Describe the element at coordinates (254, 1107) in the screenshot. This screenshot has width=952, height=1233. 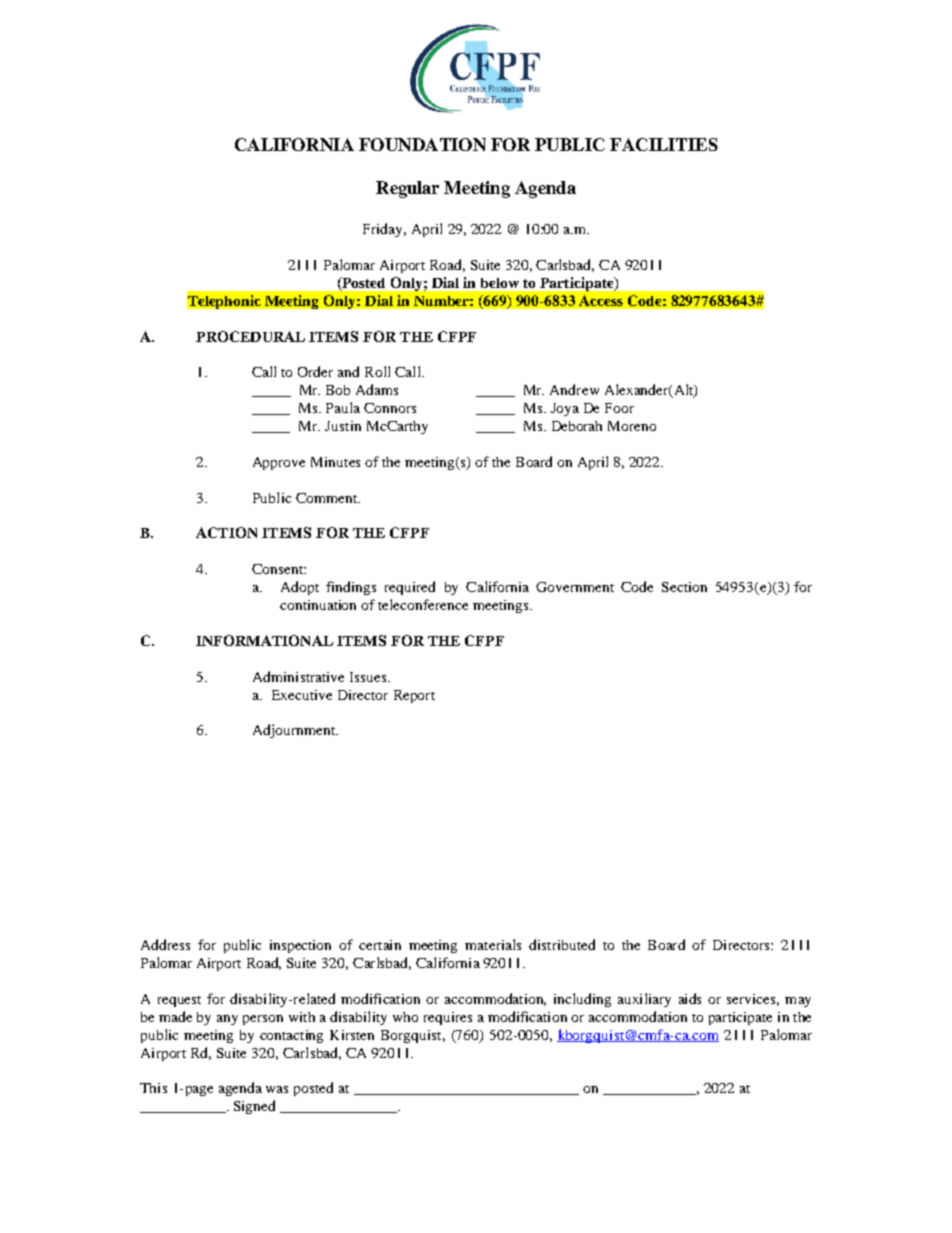
I see `Signed` at that location.
